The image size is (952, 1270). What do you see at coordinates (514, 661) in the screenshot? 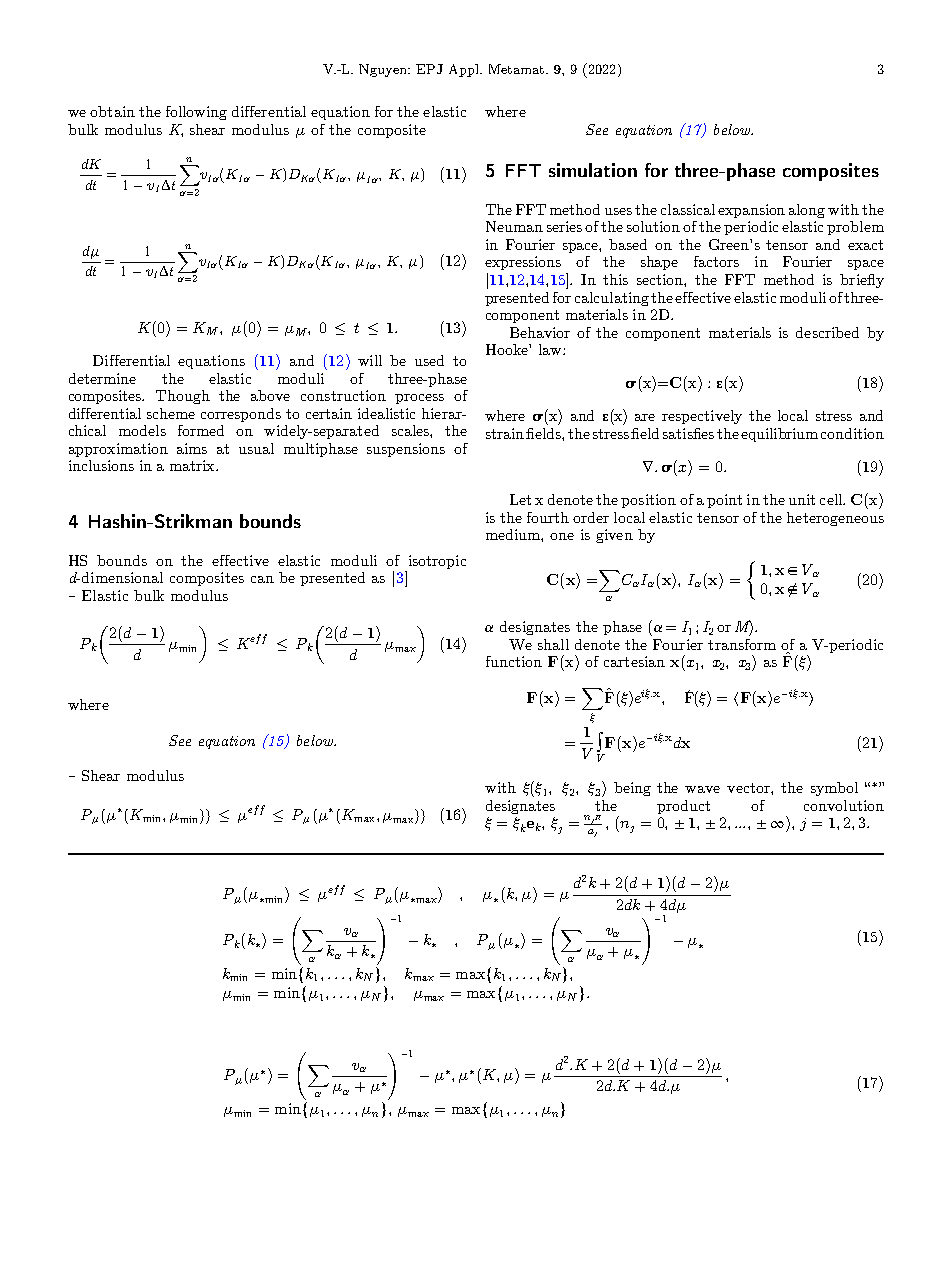
I see `function` at bounding box center [514, 661].
